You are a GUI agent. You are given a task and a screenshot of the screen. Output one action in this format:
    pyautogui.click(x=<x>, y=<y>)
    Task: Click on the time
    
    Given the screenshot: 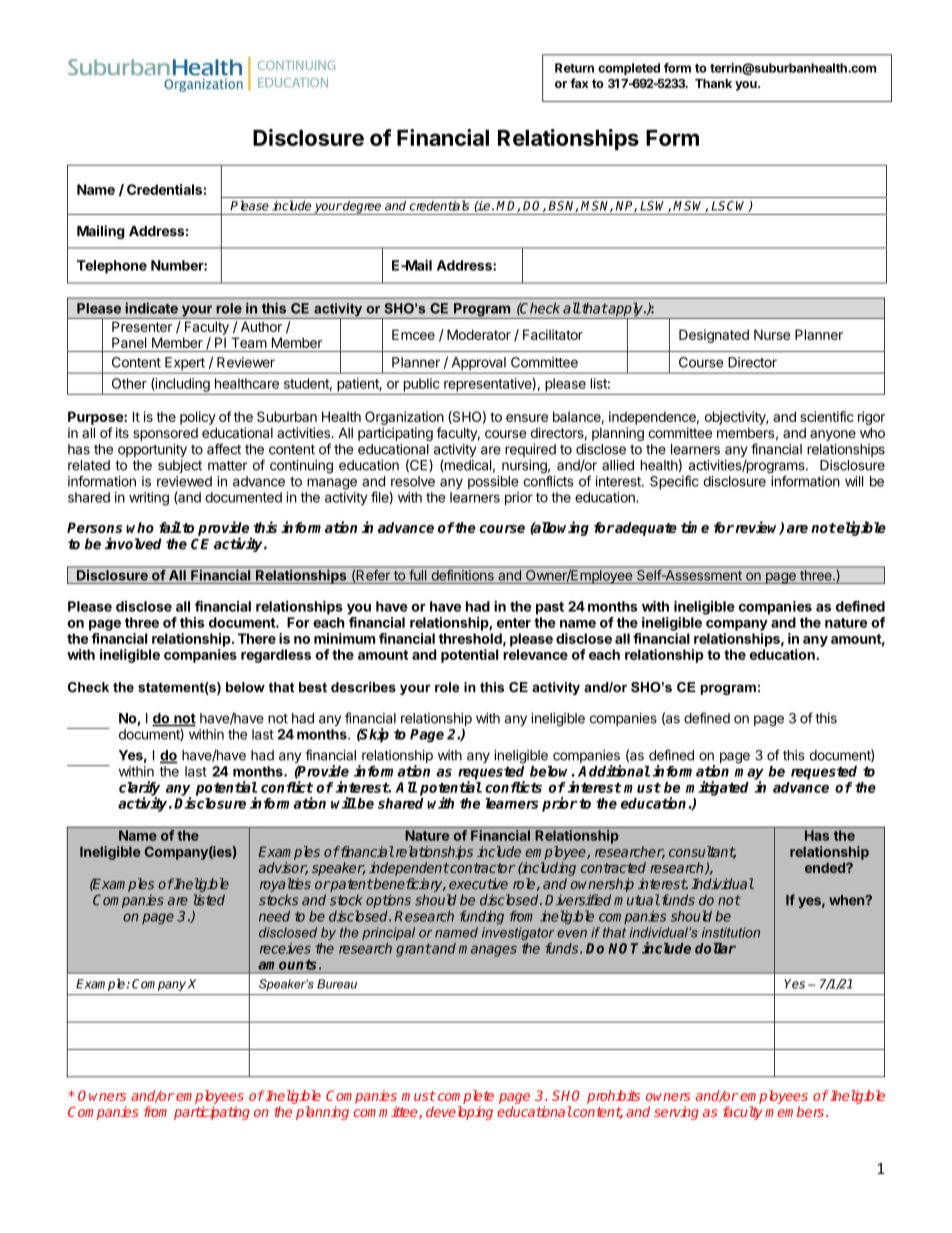 What is the action you would take?
    pyautogui.click(x=695, y=527)
